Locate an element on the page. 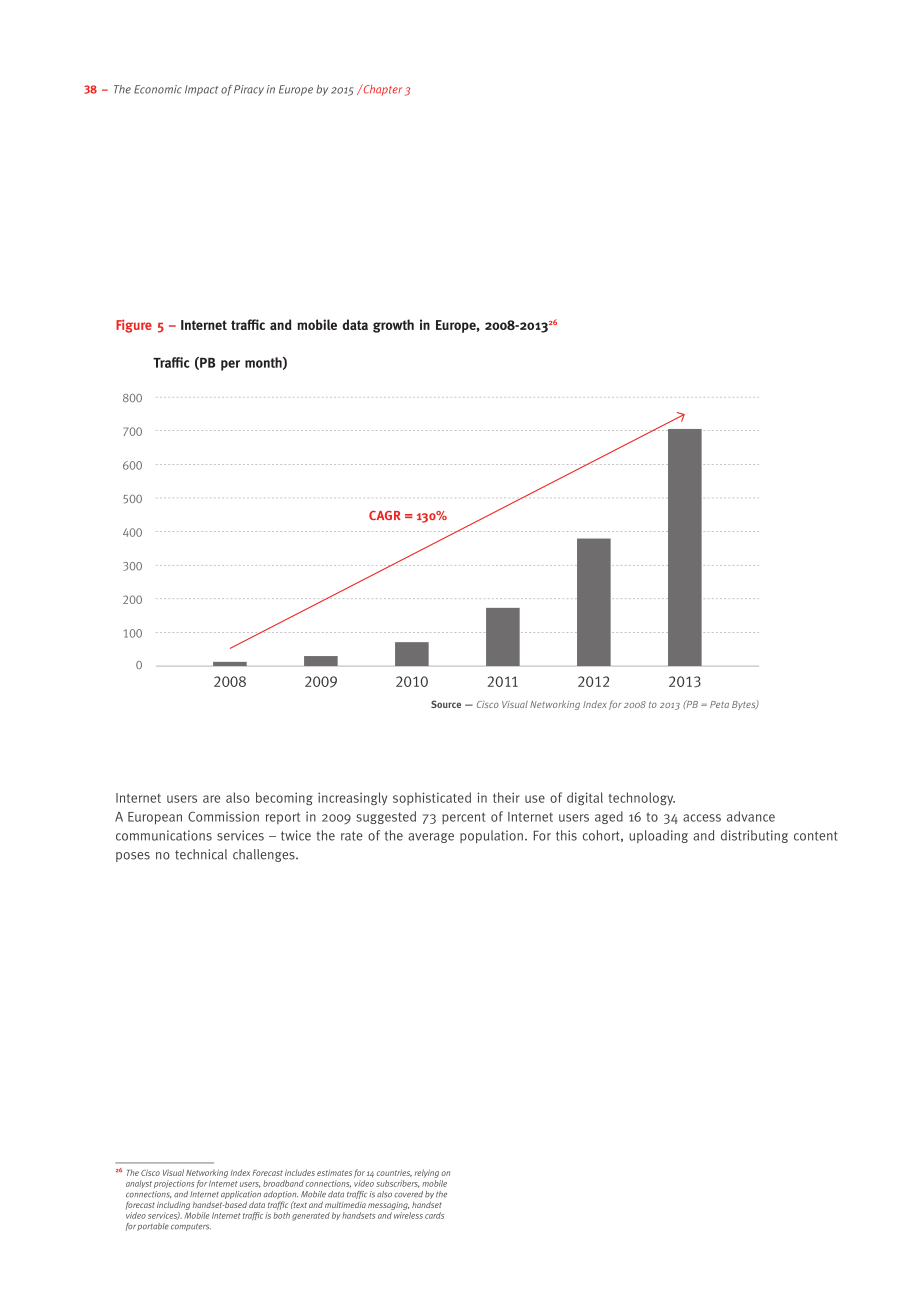 This page has width=924, height=1290. distributing is located at coordinates (754, 836).
